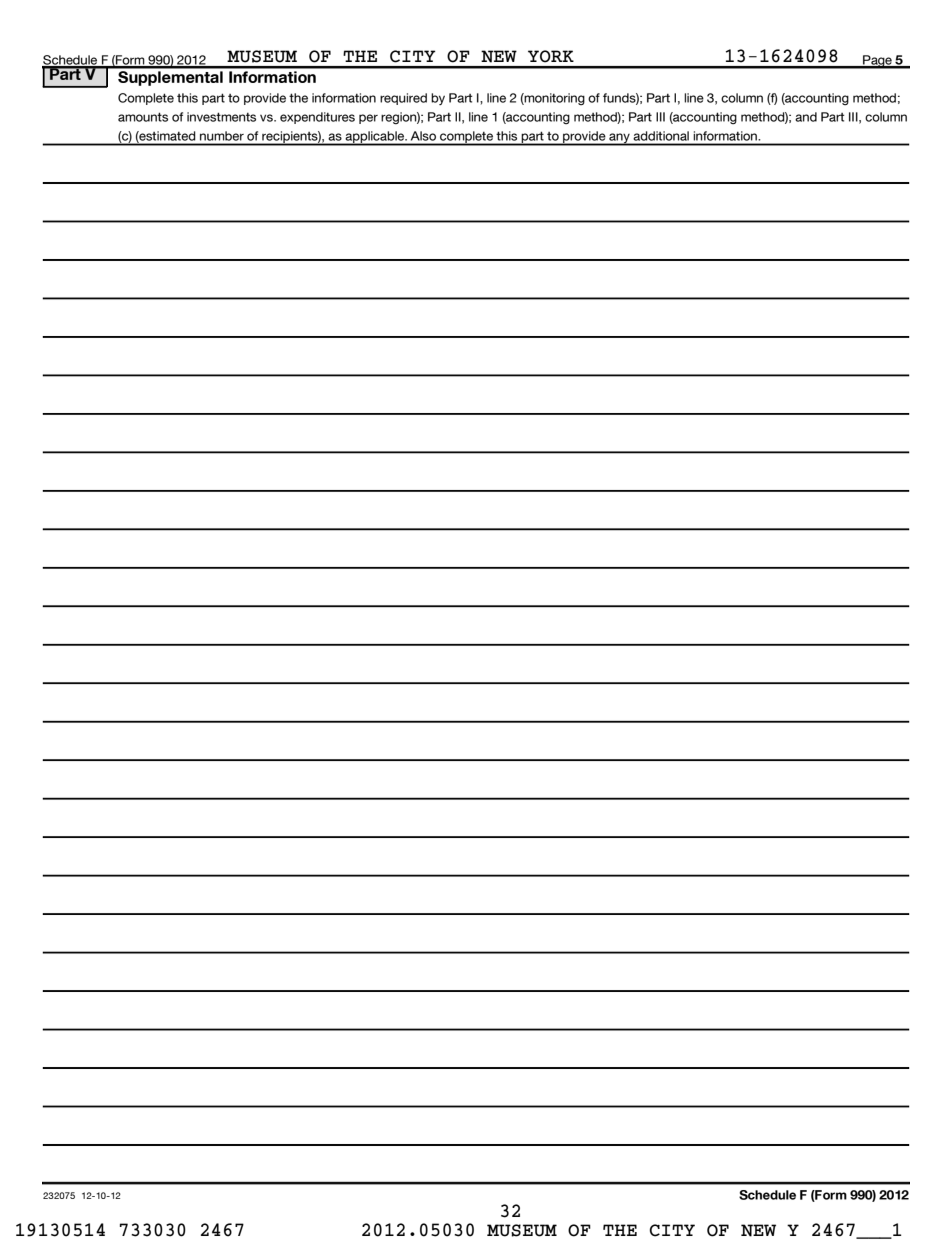  I want to click on per, so click(368, 119).
